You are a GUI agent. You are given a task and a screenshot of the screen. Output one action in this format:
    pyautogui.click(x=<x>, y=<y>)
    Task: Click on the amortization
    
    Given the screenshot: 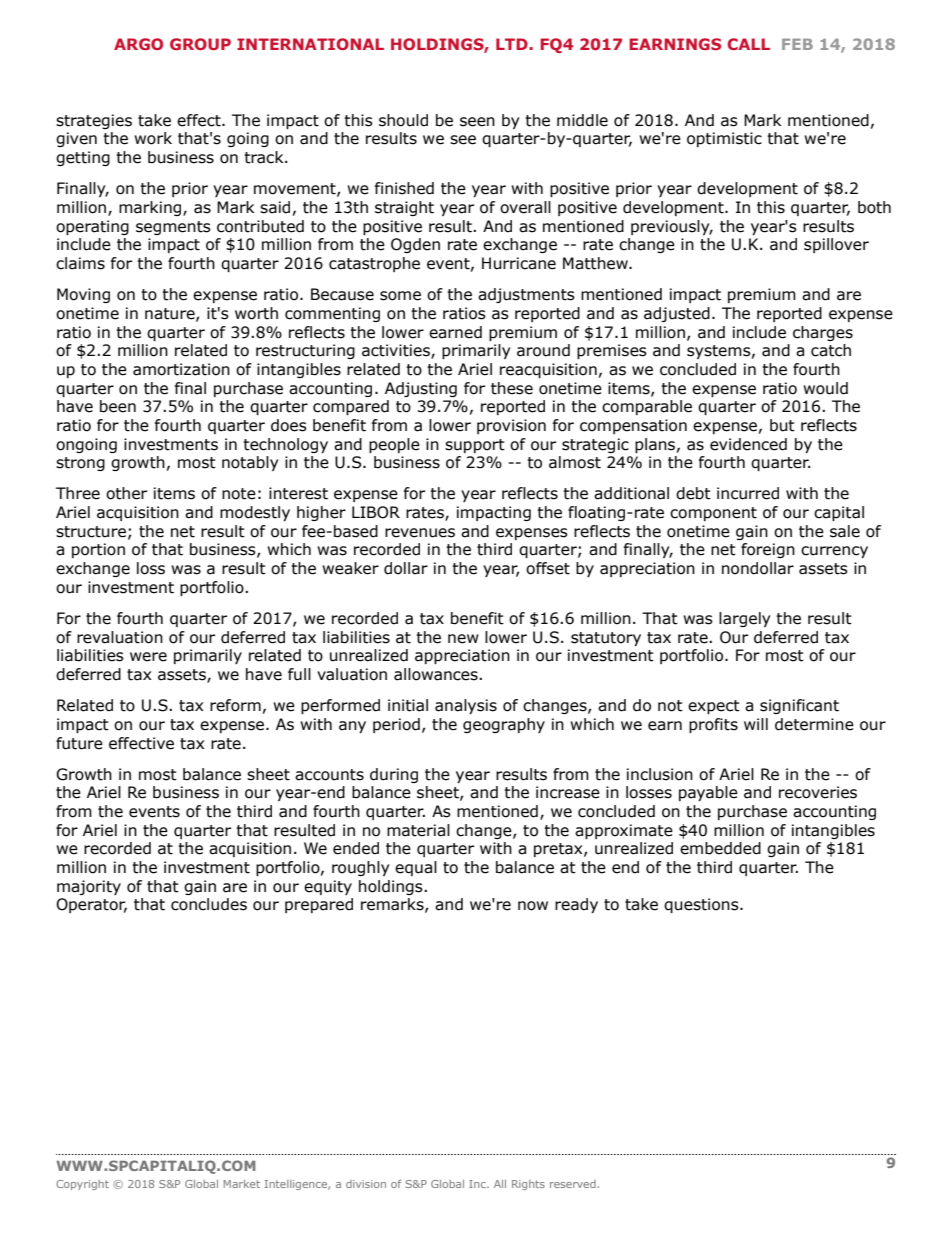 What is the action you would take?
    pyautogui.click(x=181, y=369)
